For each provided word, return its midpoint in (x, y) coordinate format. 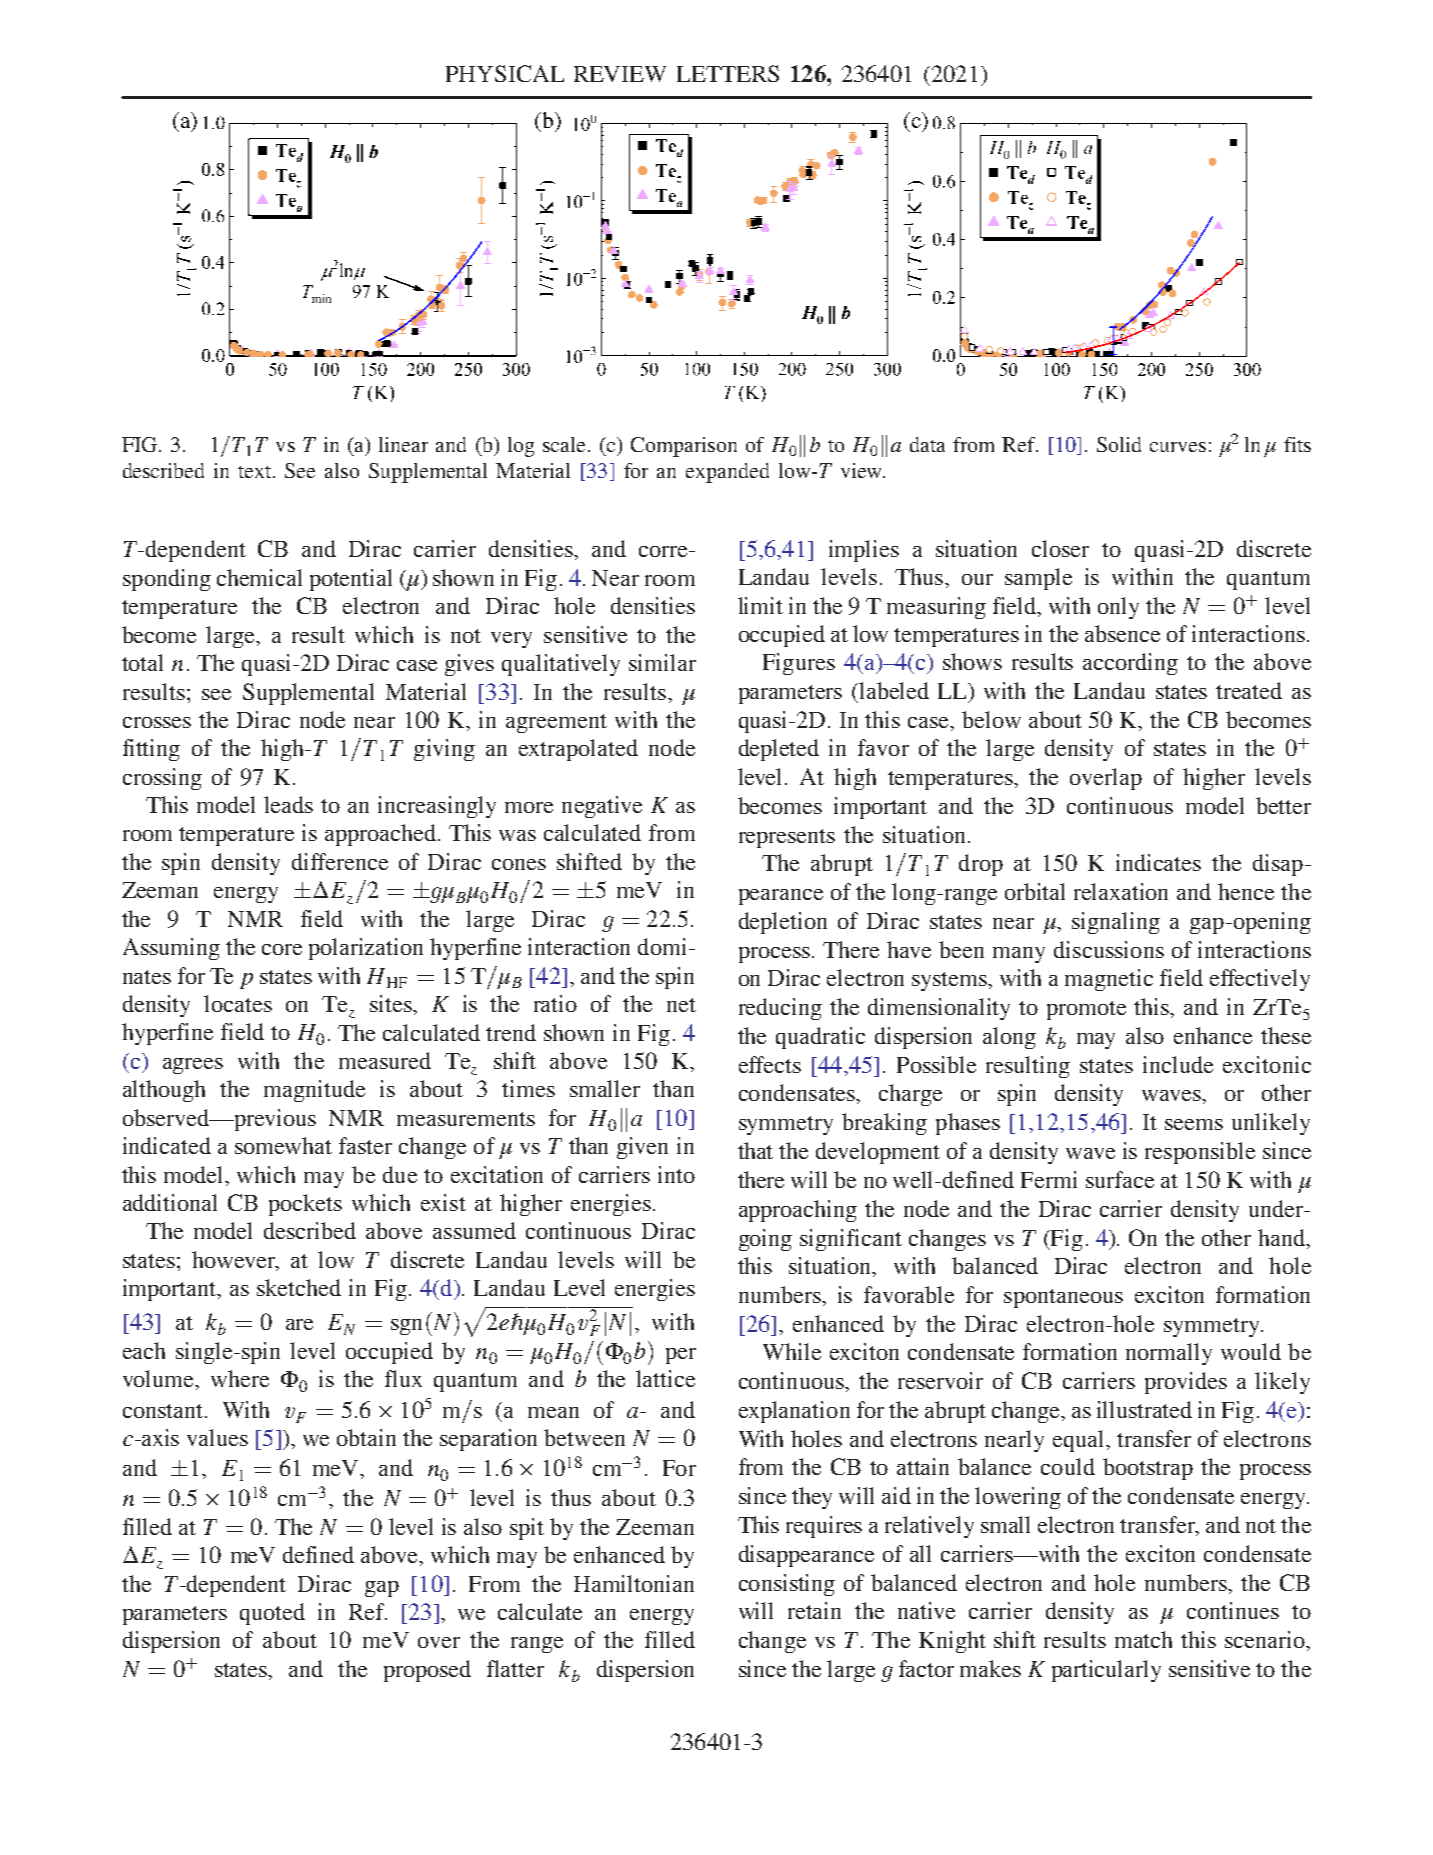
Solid (1119, 444)
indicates (1158, 862)
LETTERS (728, 73)
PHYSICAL (505, 73)
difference (340, 861)
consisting (787, 1585)
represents (787, 838)
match (1143, 1639)
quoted (272, 1614)
